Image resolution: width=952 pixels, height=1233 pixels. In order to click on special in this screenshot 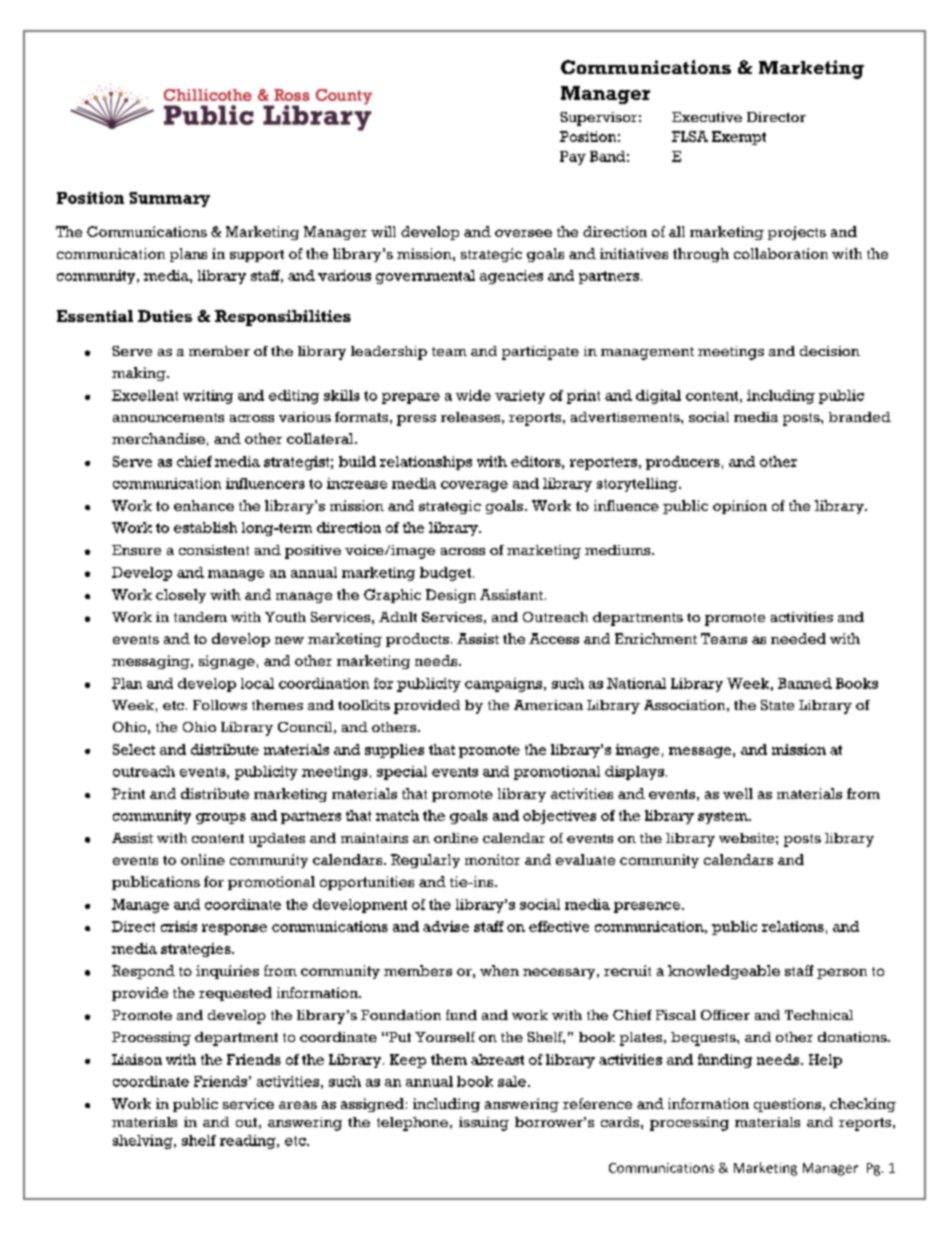, I will do `click(402, 773)`.
